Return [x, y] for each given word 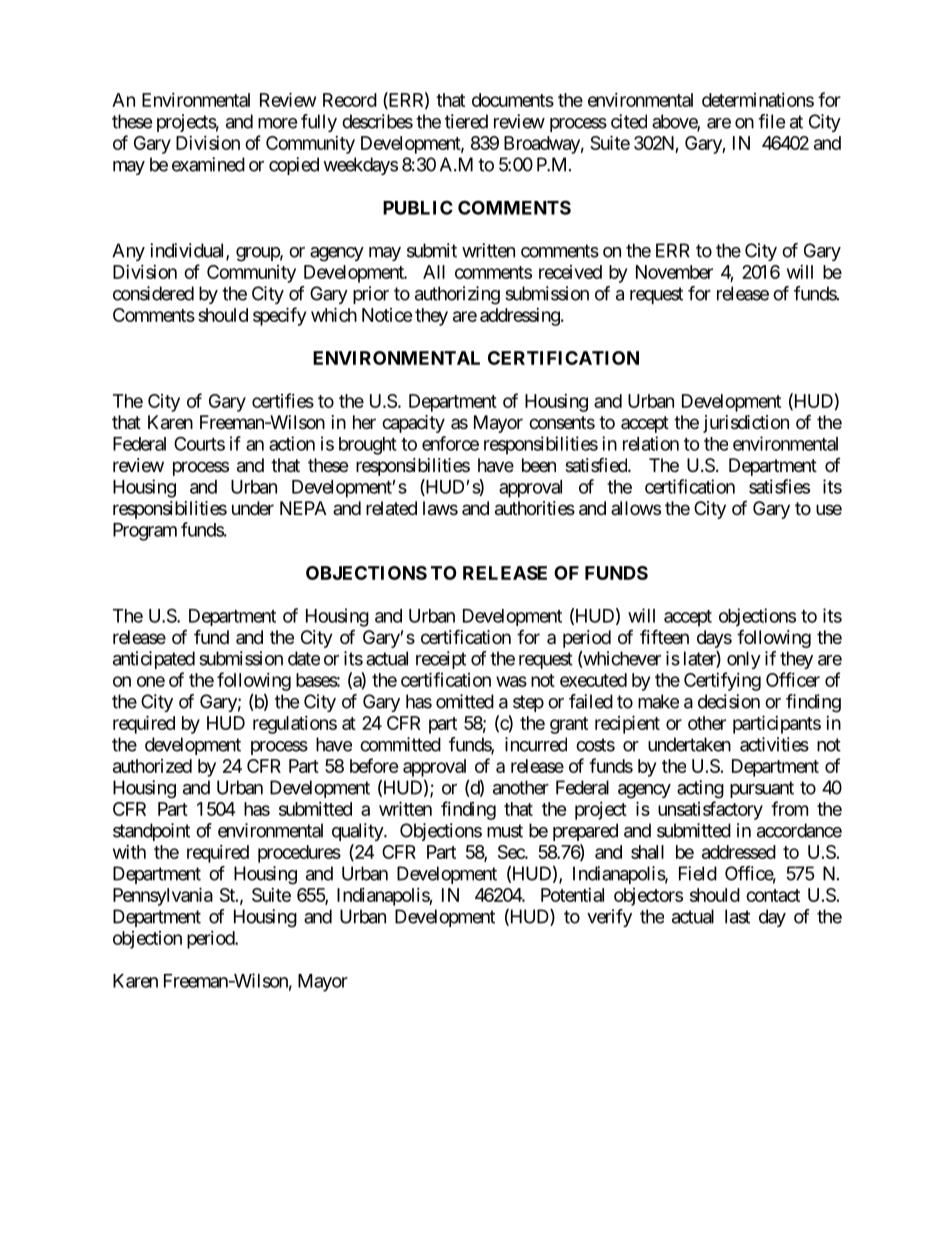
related [391, 508]
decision [729, 701]
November [674, 272]
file [771, 121]
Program [145, 532]
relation [651, 443]
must [505, 831]
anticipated [154, 660]
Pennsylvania [163, 896]
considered [153, 293]
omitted [465, 701]
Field [698, 873]
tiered [466, 121]
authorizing [457, 295]
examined [208, 164]
